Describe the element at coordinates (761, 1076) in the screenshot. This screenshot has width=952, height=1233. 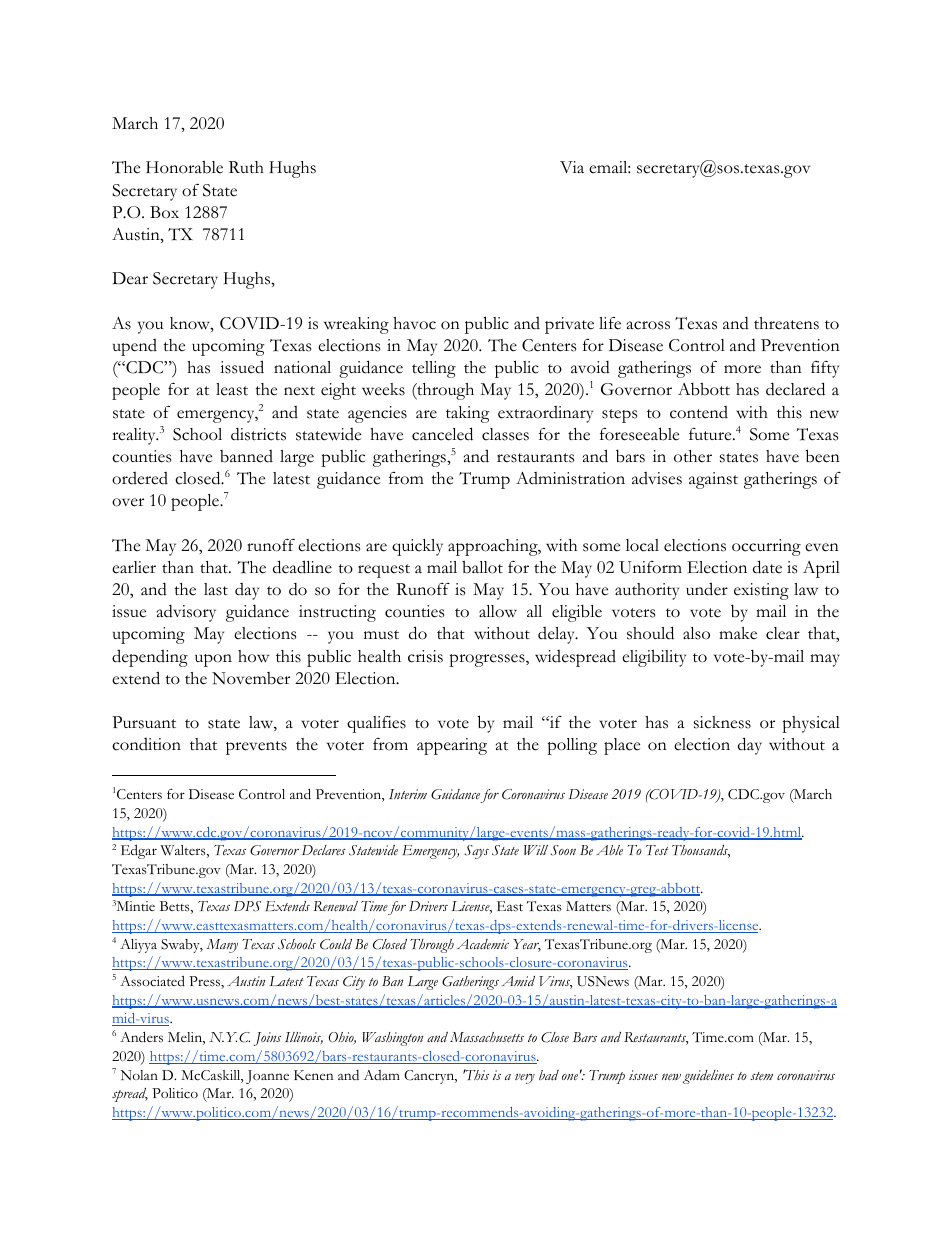
I see `stem` at that location.
